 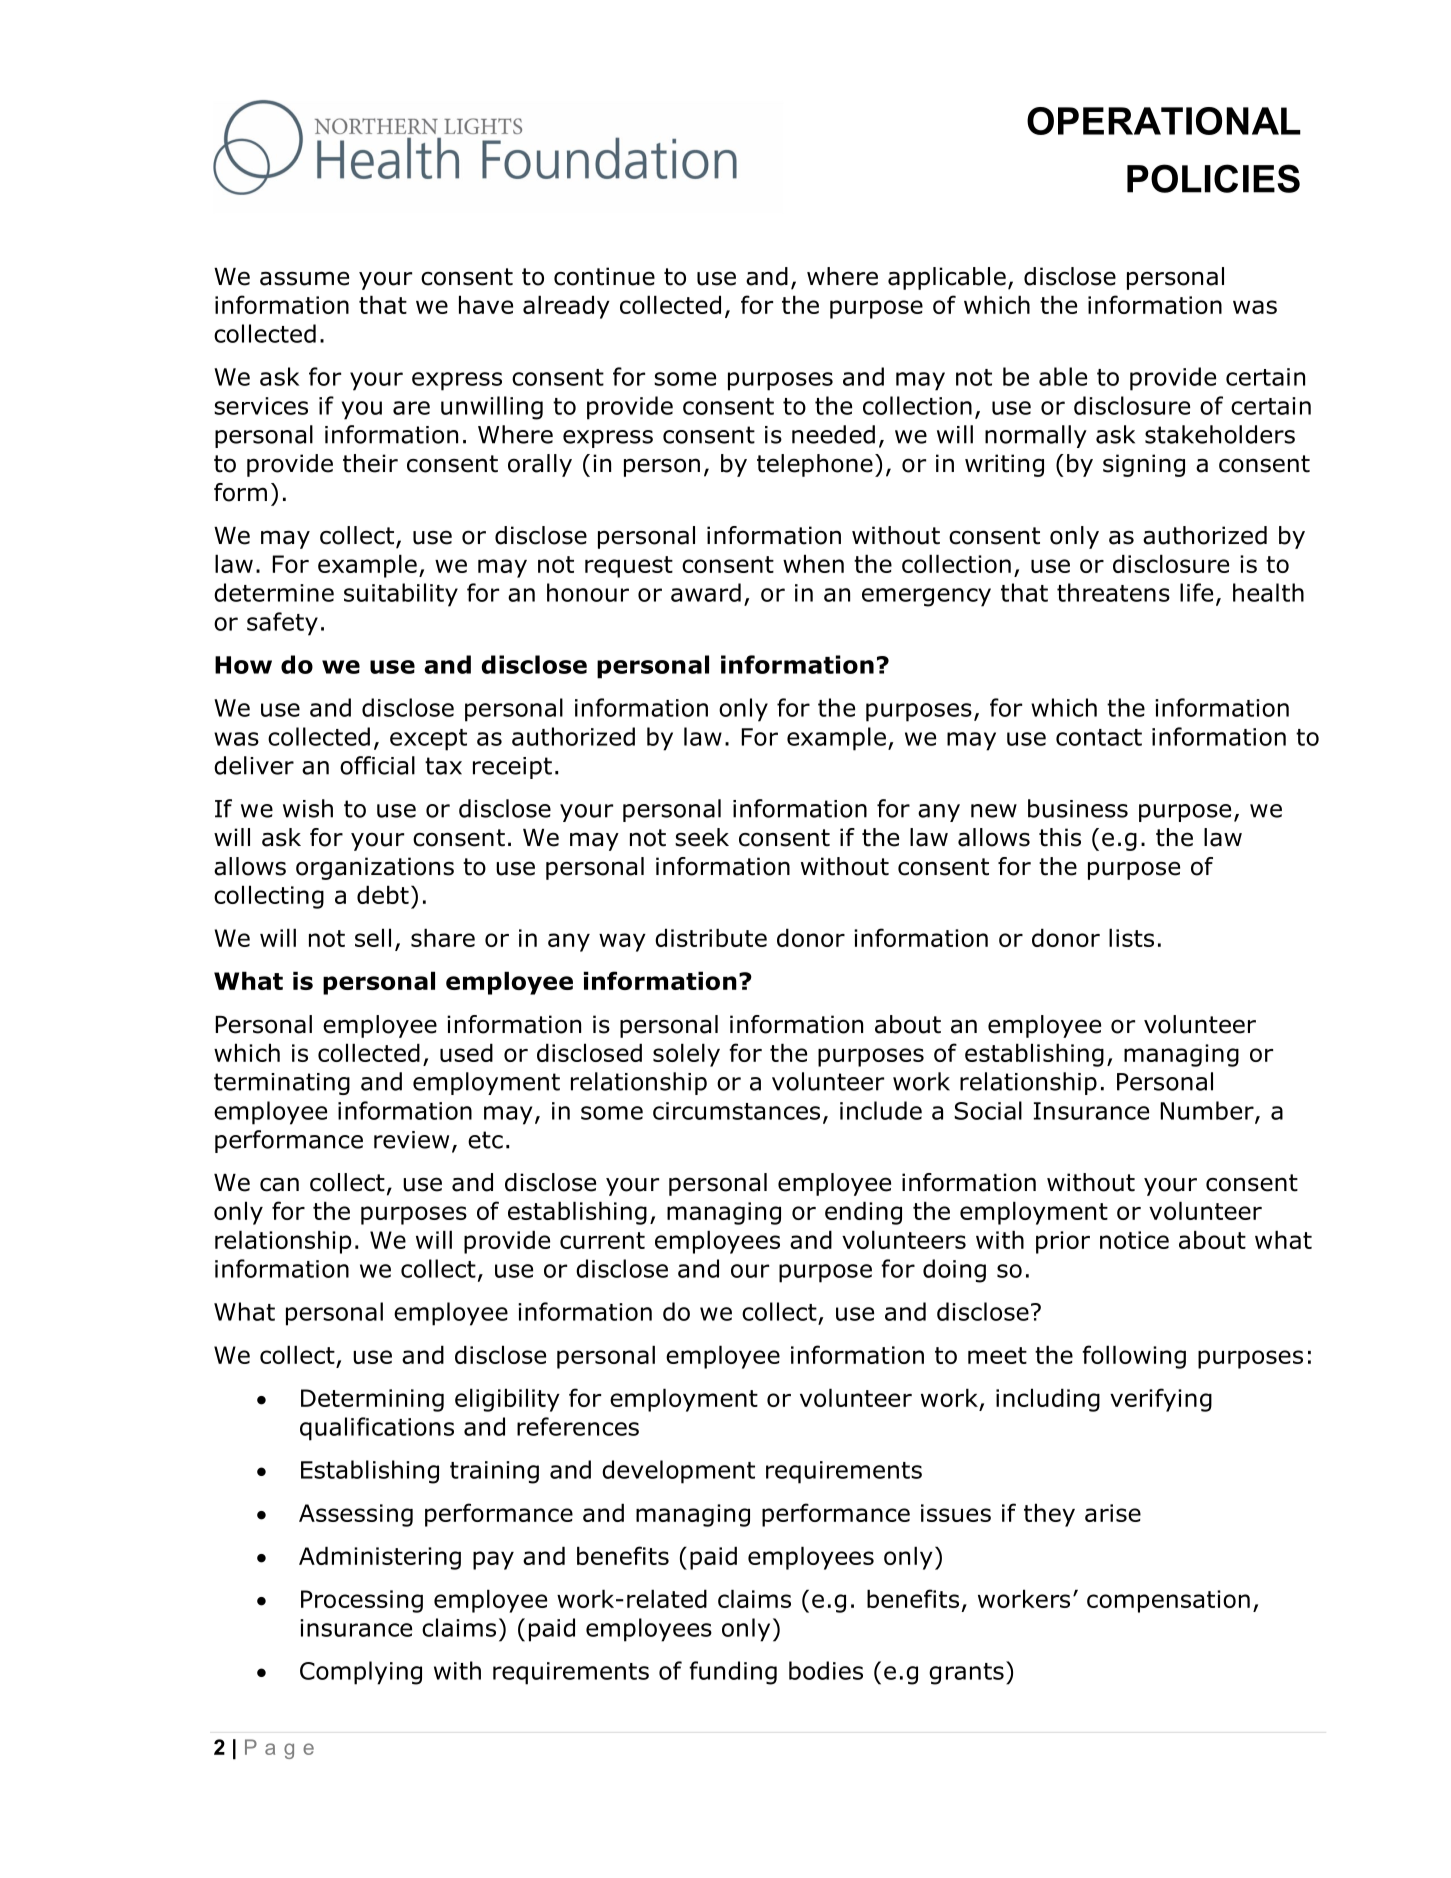 What do you see at coordinates (428, 740) in the screenshot?
I see `except` at bounding box center [428, 740].
